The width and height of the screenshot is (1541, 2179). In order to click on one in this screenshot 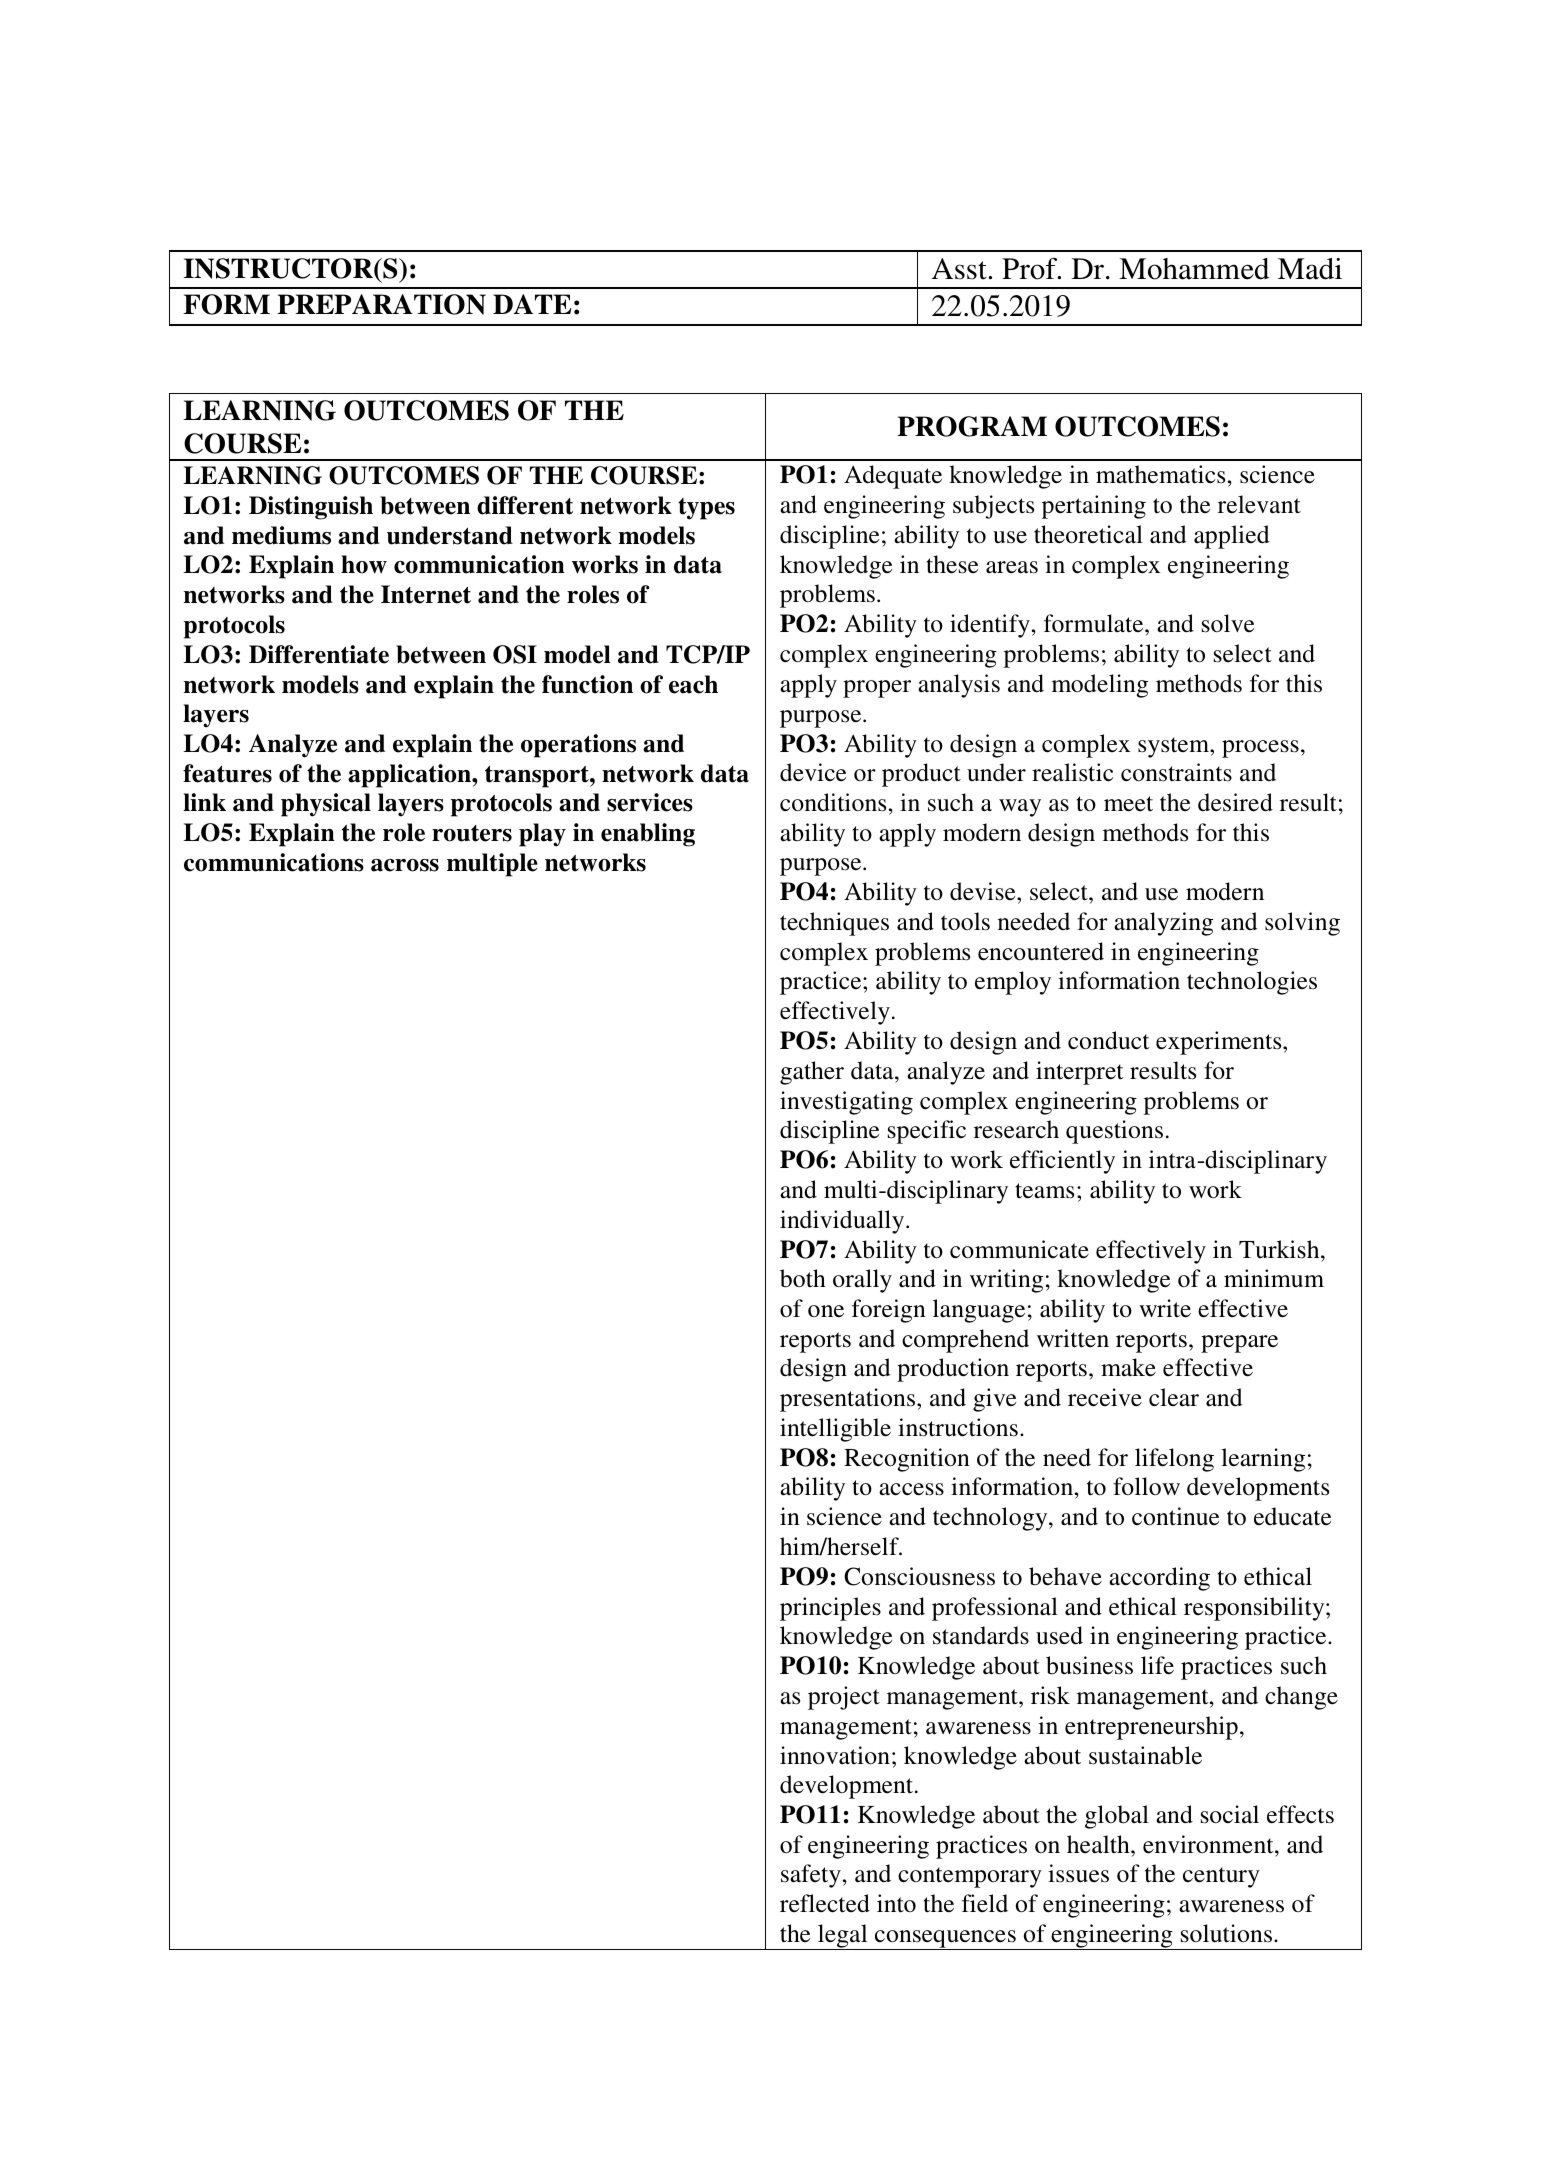, I will do `click(826, 1311)`.
